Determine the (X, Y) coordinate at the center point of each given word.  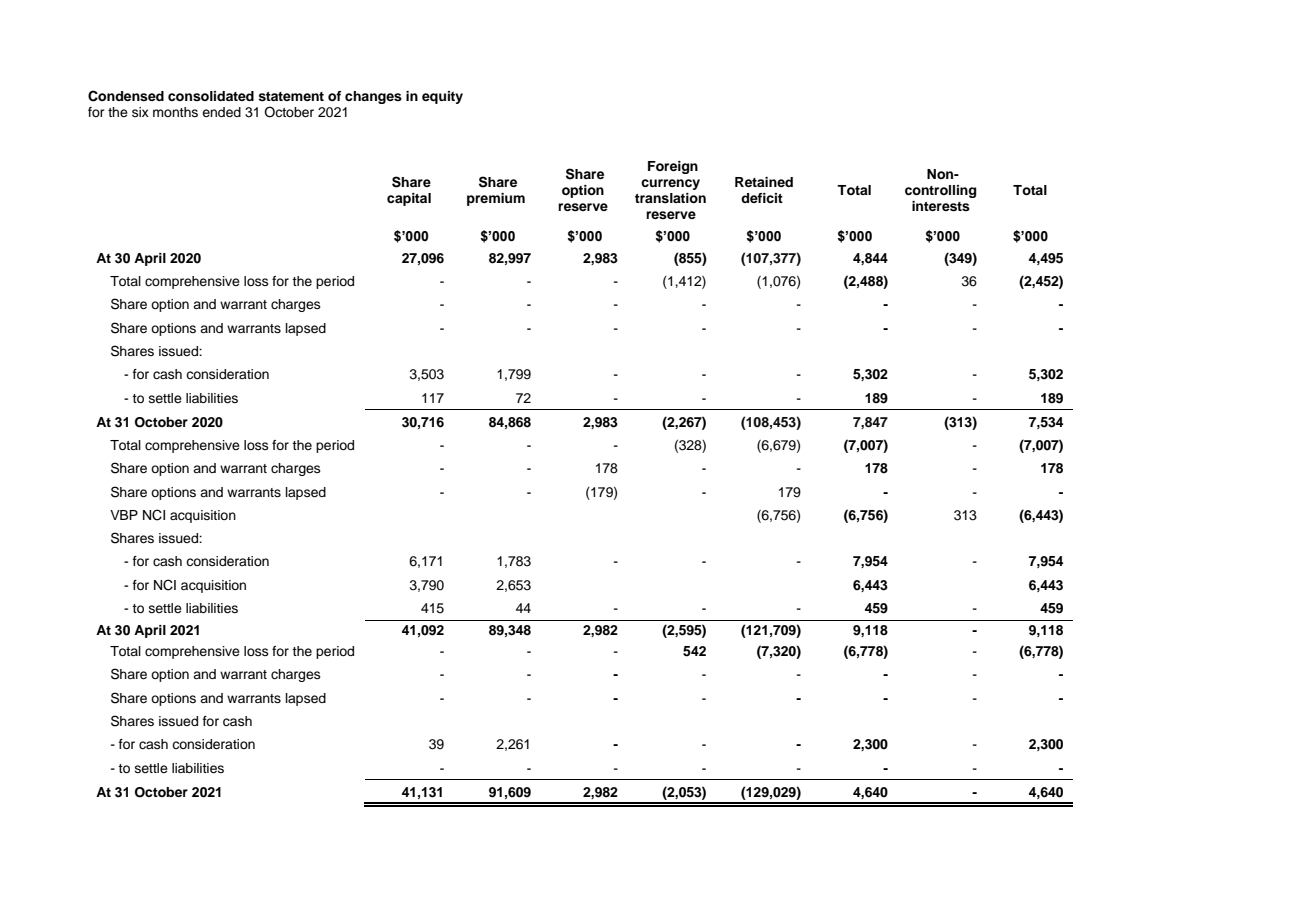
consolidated (211, 96)
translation (670, 198)
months (175, 112)
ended (221, 112)
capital (409, 199)
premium (496, 199)
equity (442, 97)
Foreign (673, 167)
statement (291, 96)
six (140, 112)
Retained (764, 182)
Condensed (126, 96)
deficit (762, 198)
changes (373, 97)
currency (670, 184)
